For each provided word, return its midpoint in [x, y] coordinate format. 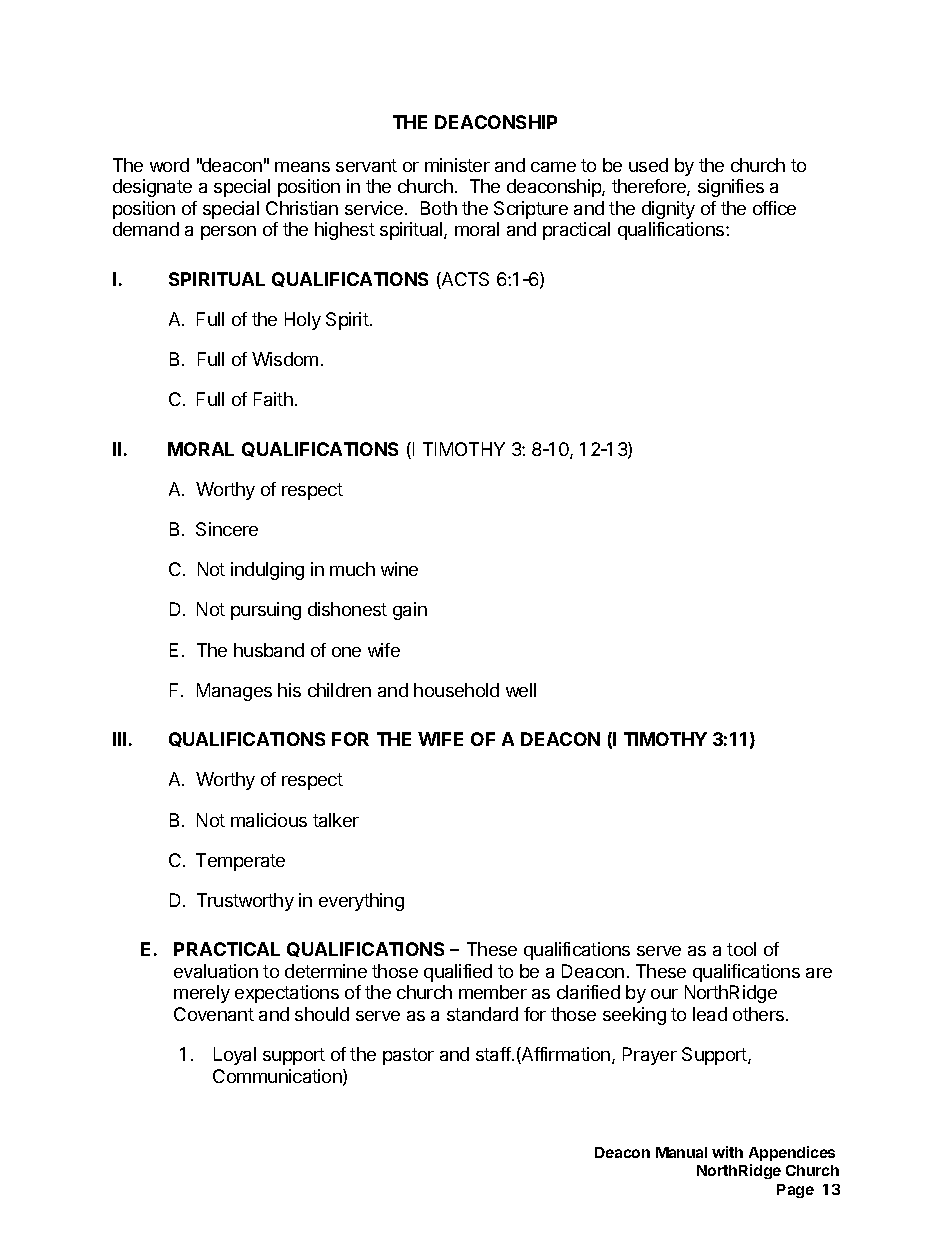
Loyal [235, 1056]
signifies [731, 188]
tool [741, 949]
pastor [408, 1056]
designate [152, 188]
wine [399, 569]
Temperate [240, 862]
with [727, 1152]
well [521, 690]
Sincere [227, 529]
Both [439, 208]
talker [336, 820]
